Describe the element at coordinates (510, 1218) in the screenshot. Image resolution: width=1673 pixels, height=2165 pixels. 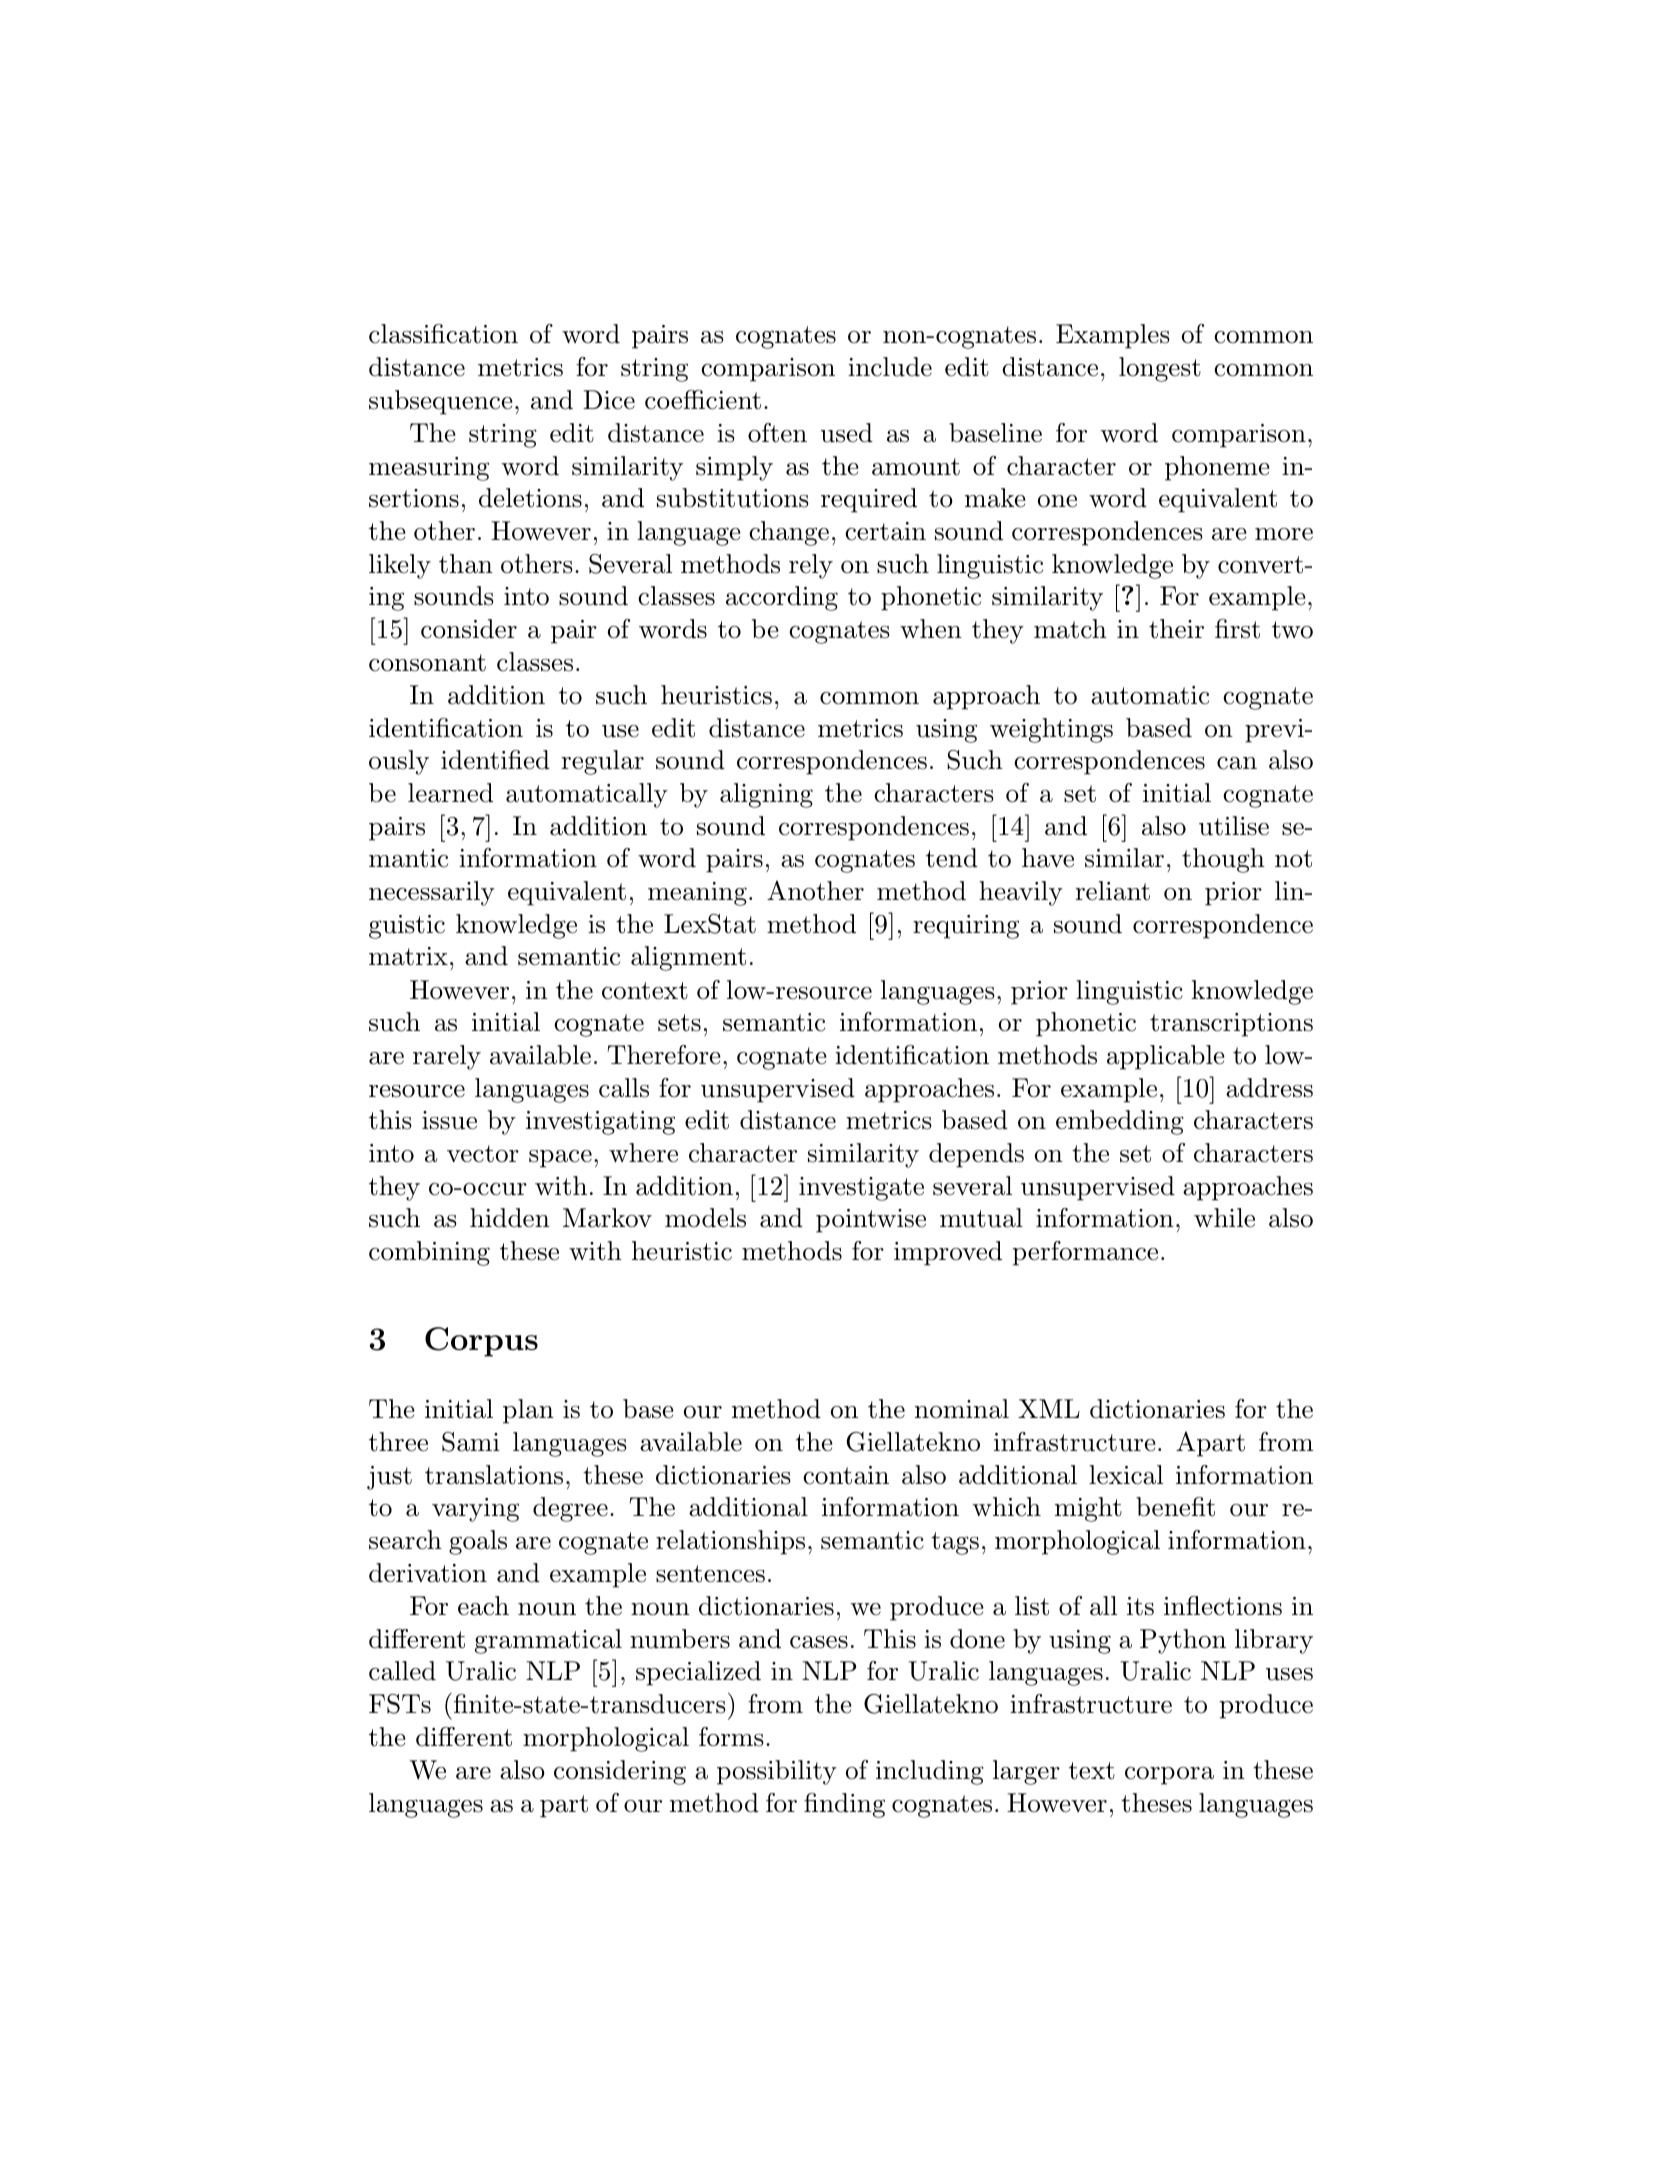
I see `hidden` at that location.
